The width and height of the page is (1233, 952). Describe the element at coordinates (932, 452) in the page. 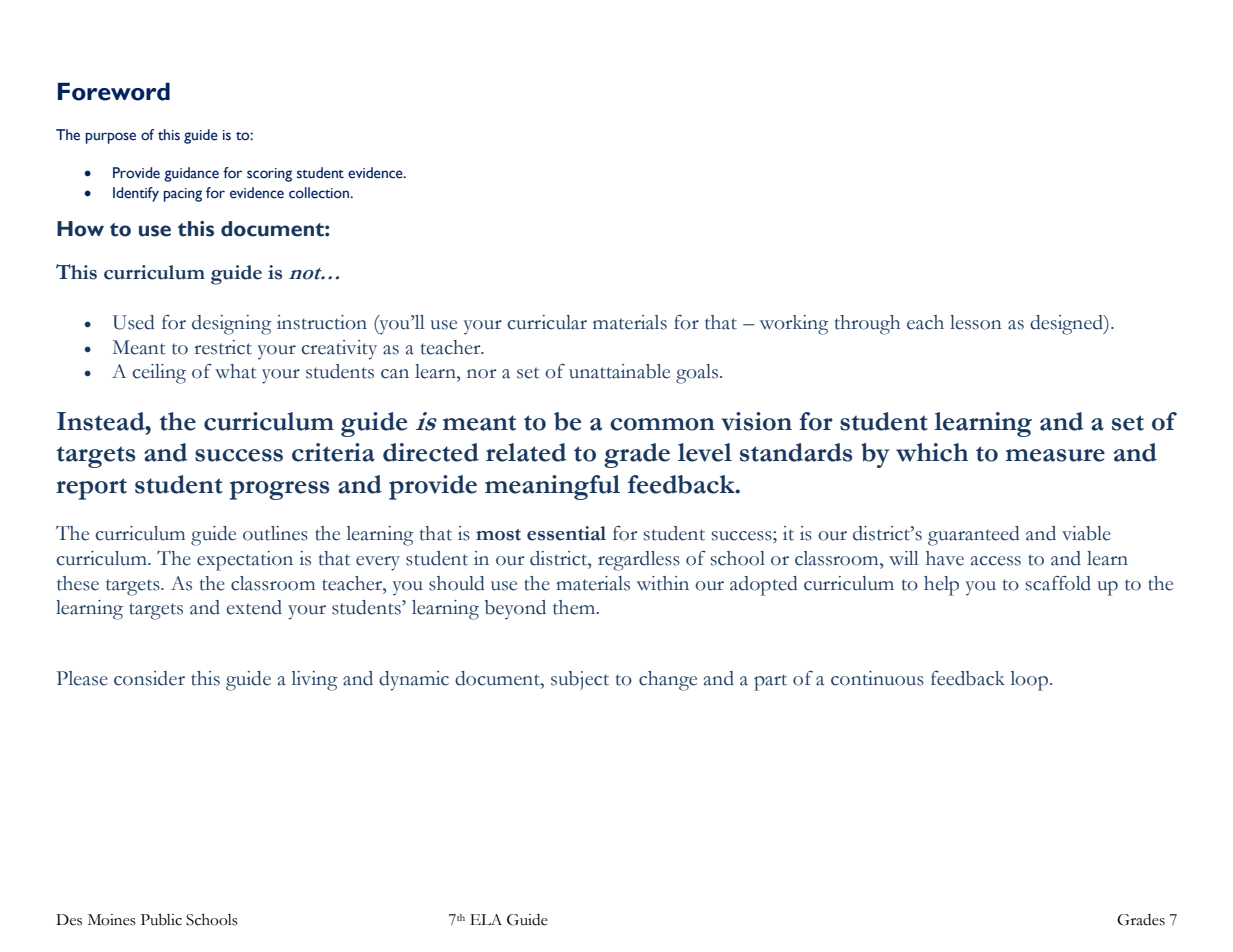

I see `which` at that location.
